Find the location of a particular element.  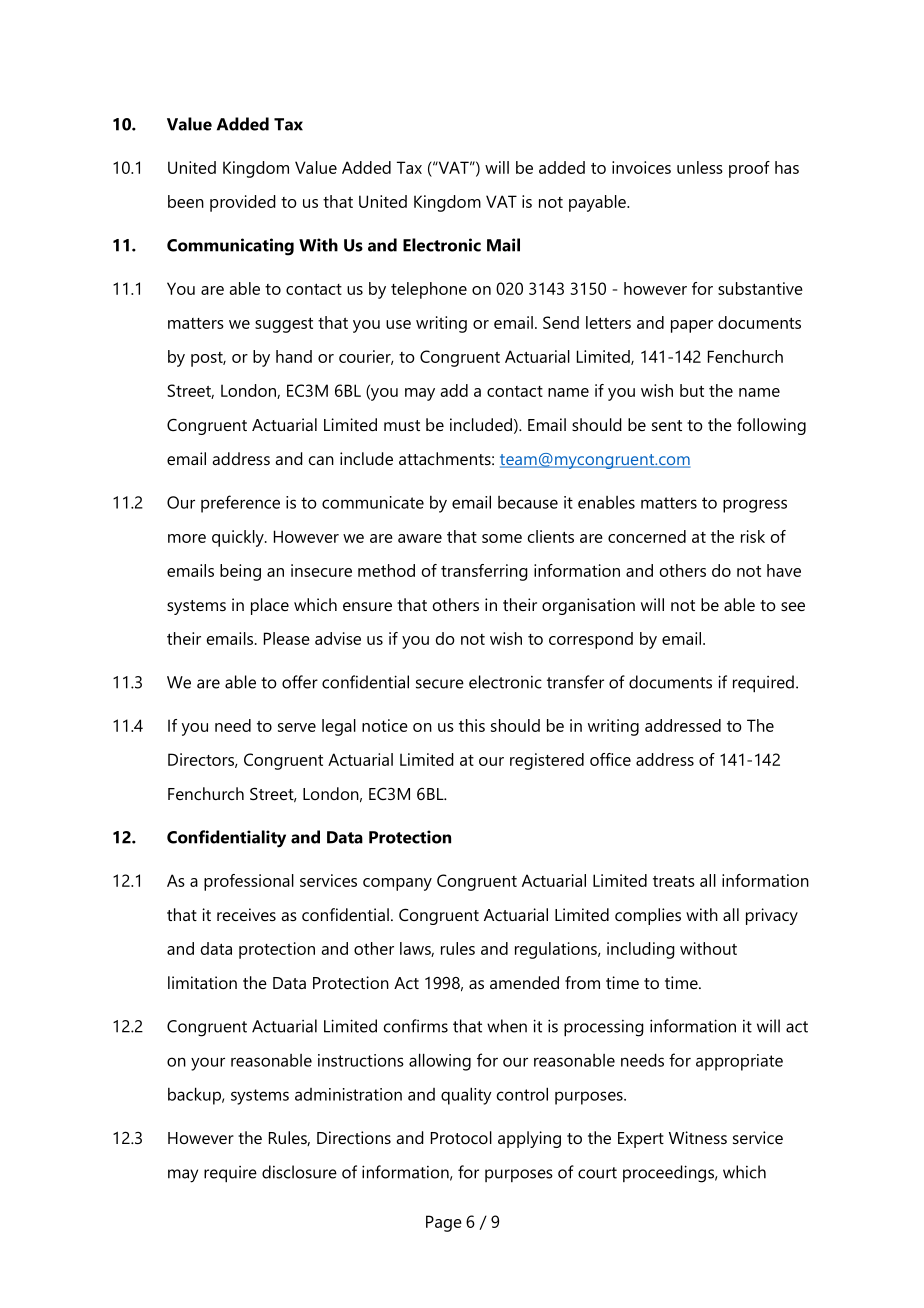

company is located at coordinates (397, 884).
